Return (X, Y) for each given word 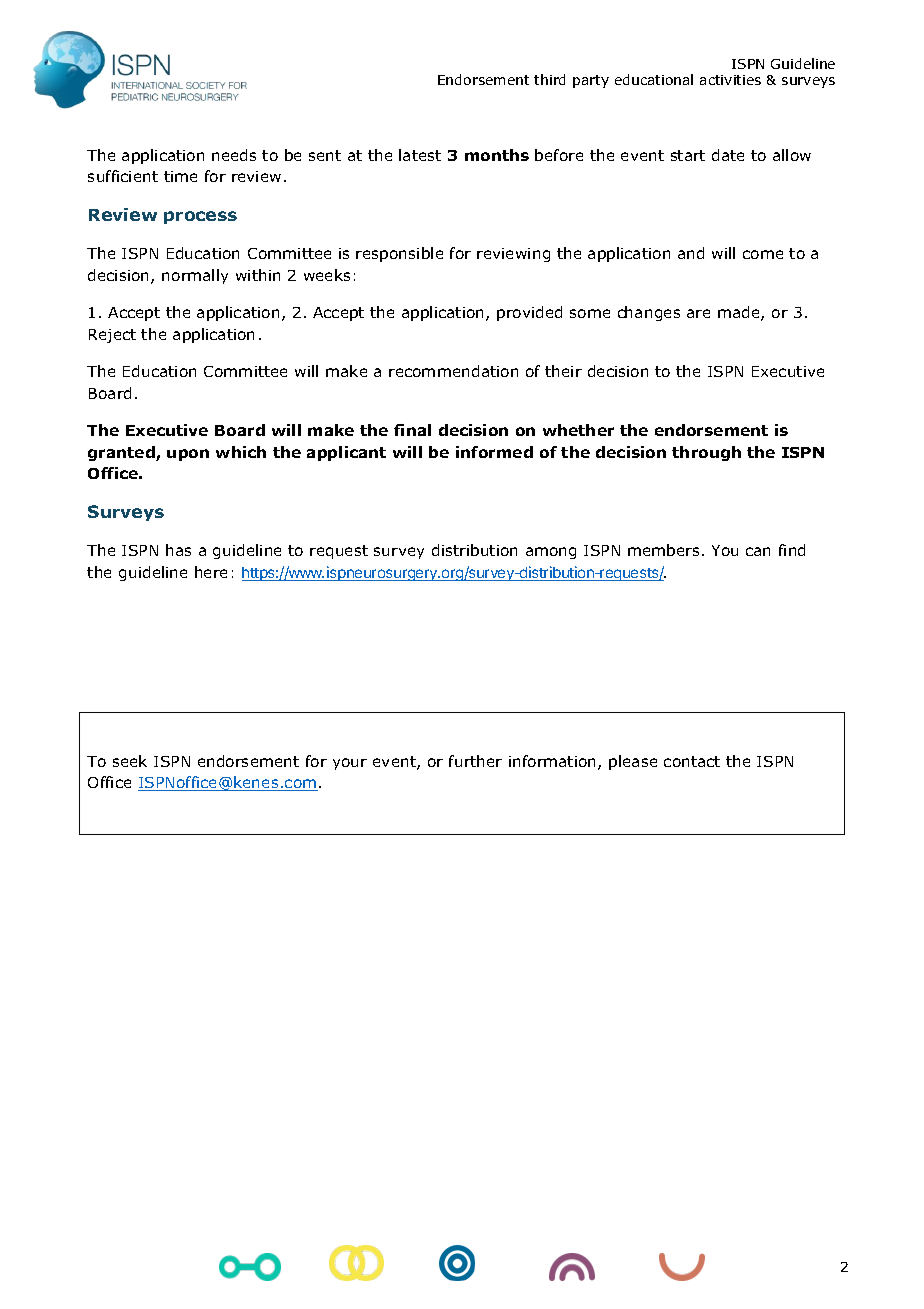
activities (730, 80)
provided (529, 313)
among (551, 553)
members (663, 550)
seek (130, 761)
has (178, 550)
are (698, 313)
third (549, 79)
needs (234, 155)
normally (195, 276)
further (475, 761)
